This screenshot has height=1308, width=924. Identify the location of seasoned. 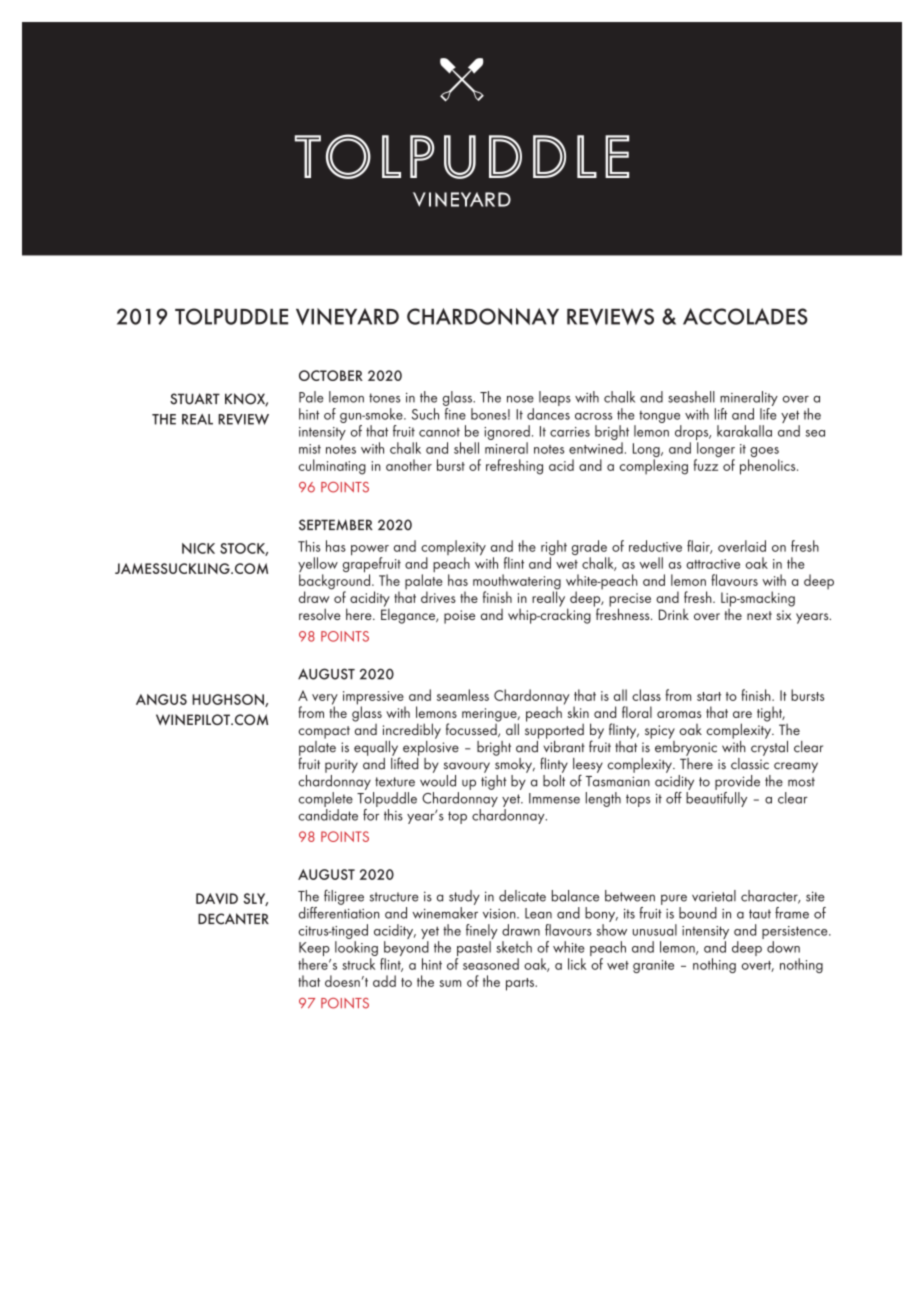
(491, 964).
